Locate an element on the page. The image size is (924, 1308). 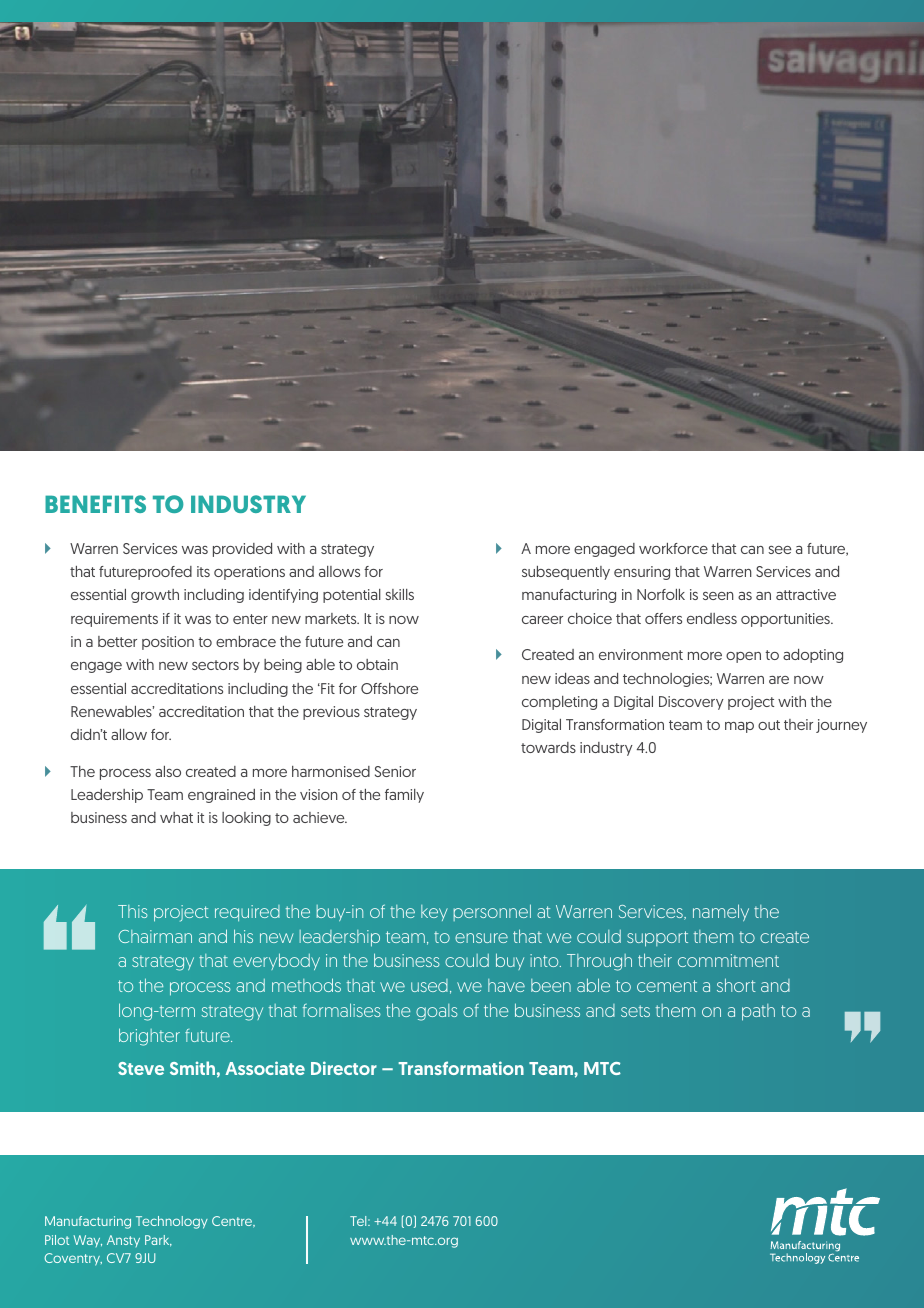
workforce is located at coordinates (673, 548).
